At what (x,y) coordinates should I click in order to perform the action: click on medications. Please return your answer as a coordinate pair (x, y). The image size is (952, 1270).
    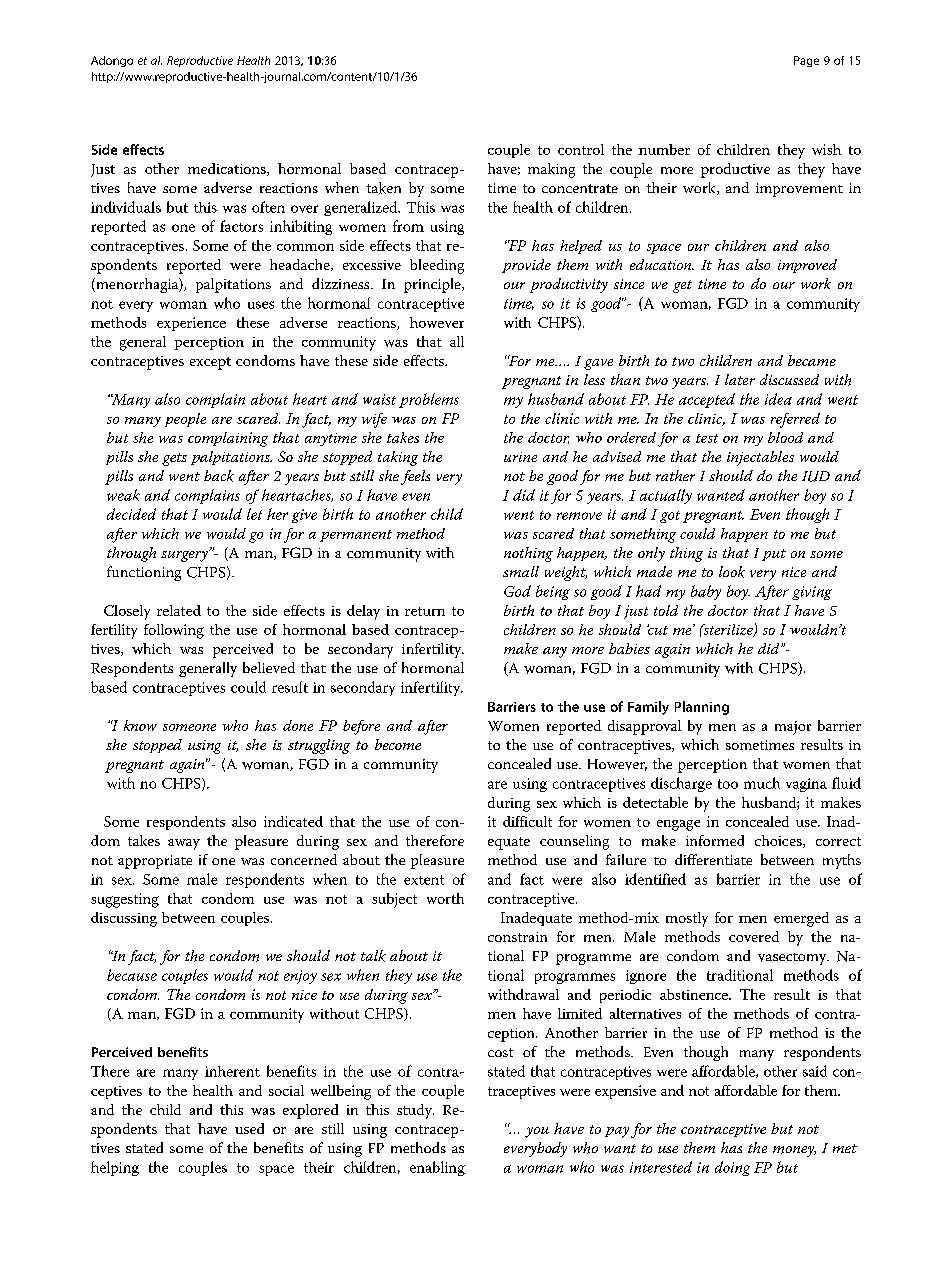
    Looking at the image, I should click on (228, 169).
